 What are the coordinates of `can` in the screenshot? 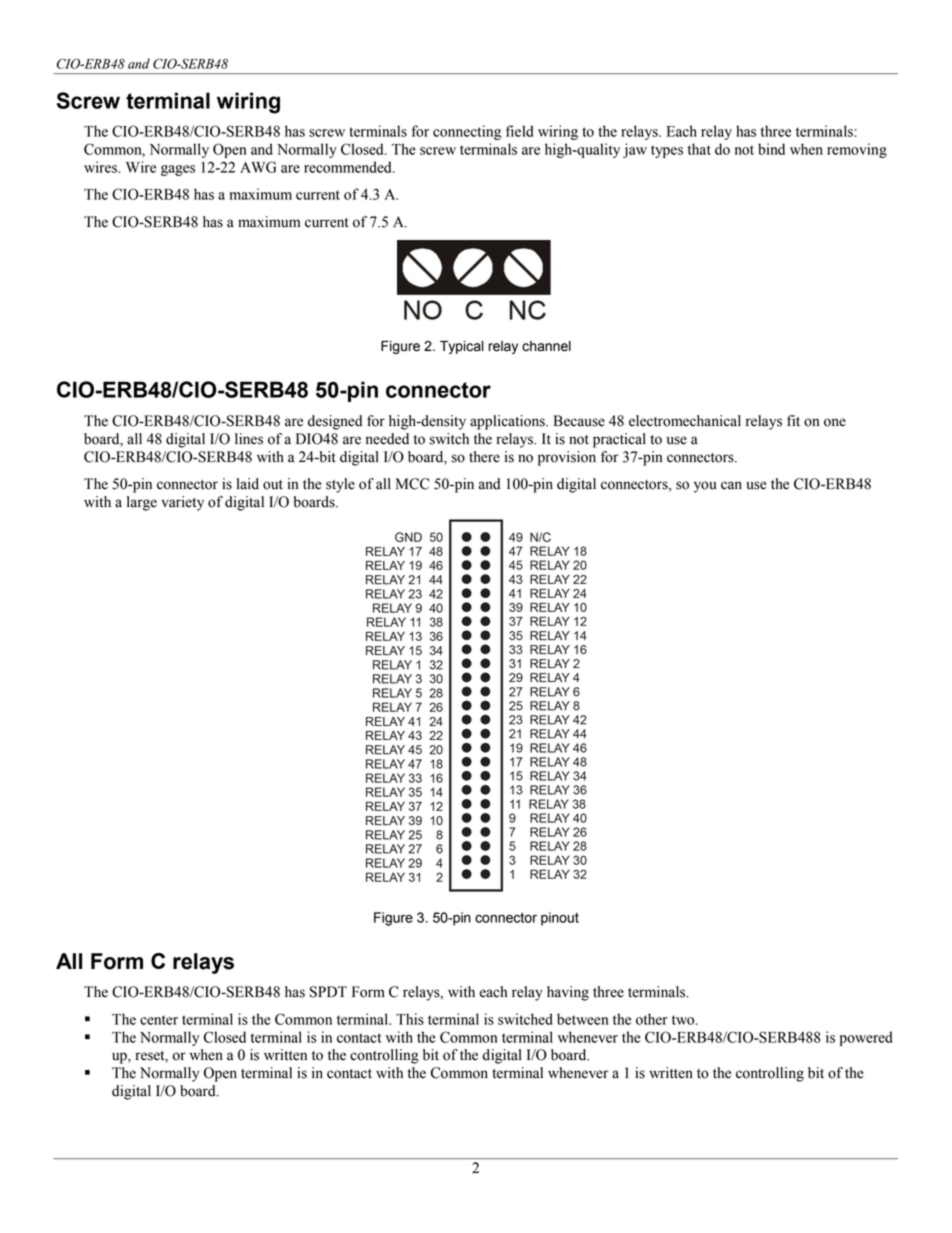 It's located at (731, 485).
